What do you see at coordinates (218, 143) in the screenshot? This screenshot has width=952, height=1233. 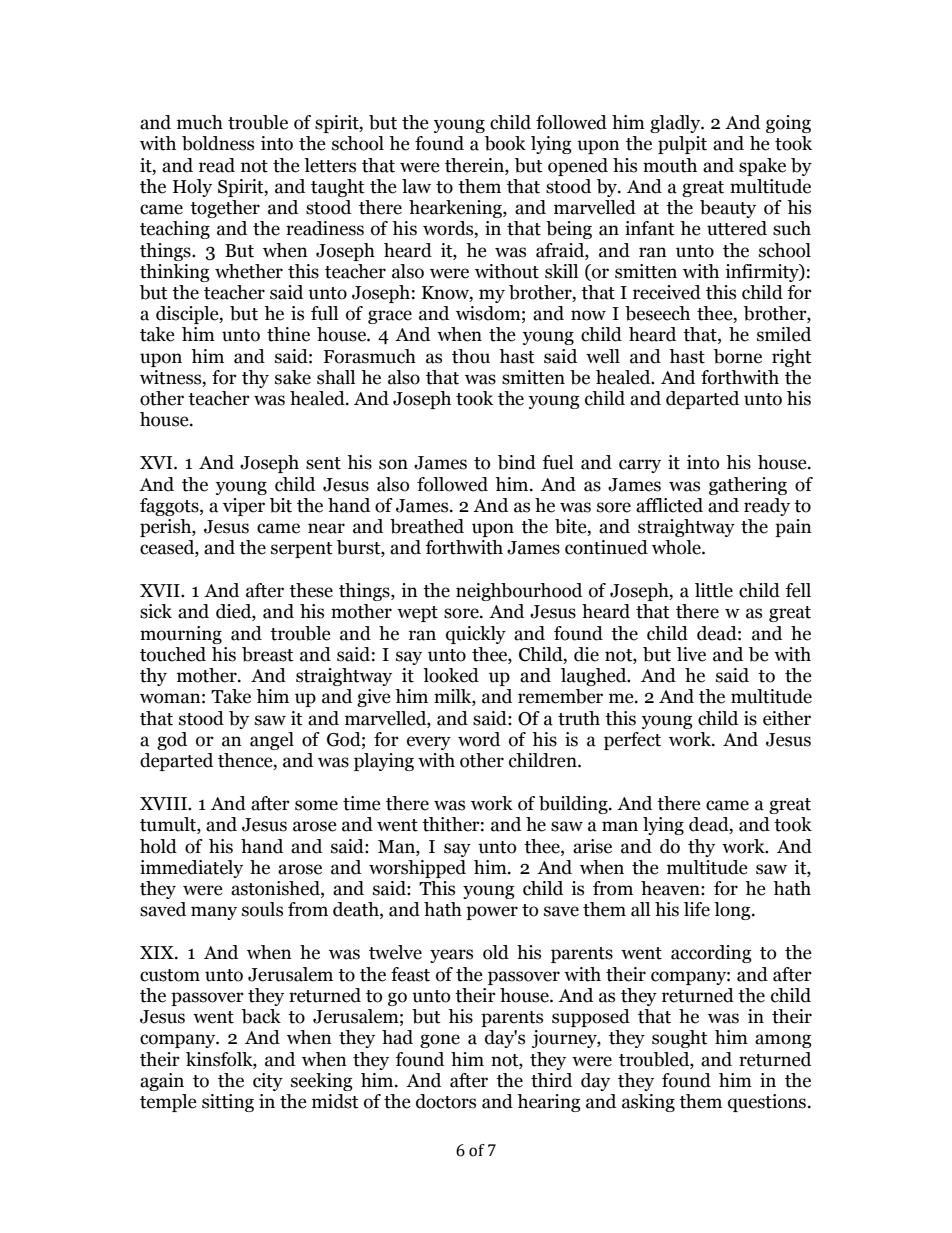 I see `boldness` at bounding box center [218, 143].
